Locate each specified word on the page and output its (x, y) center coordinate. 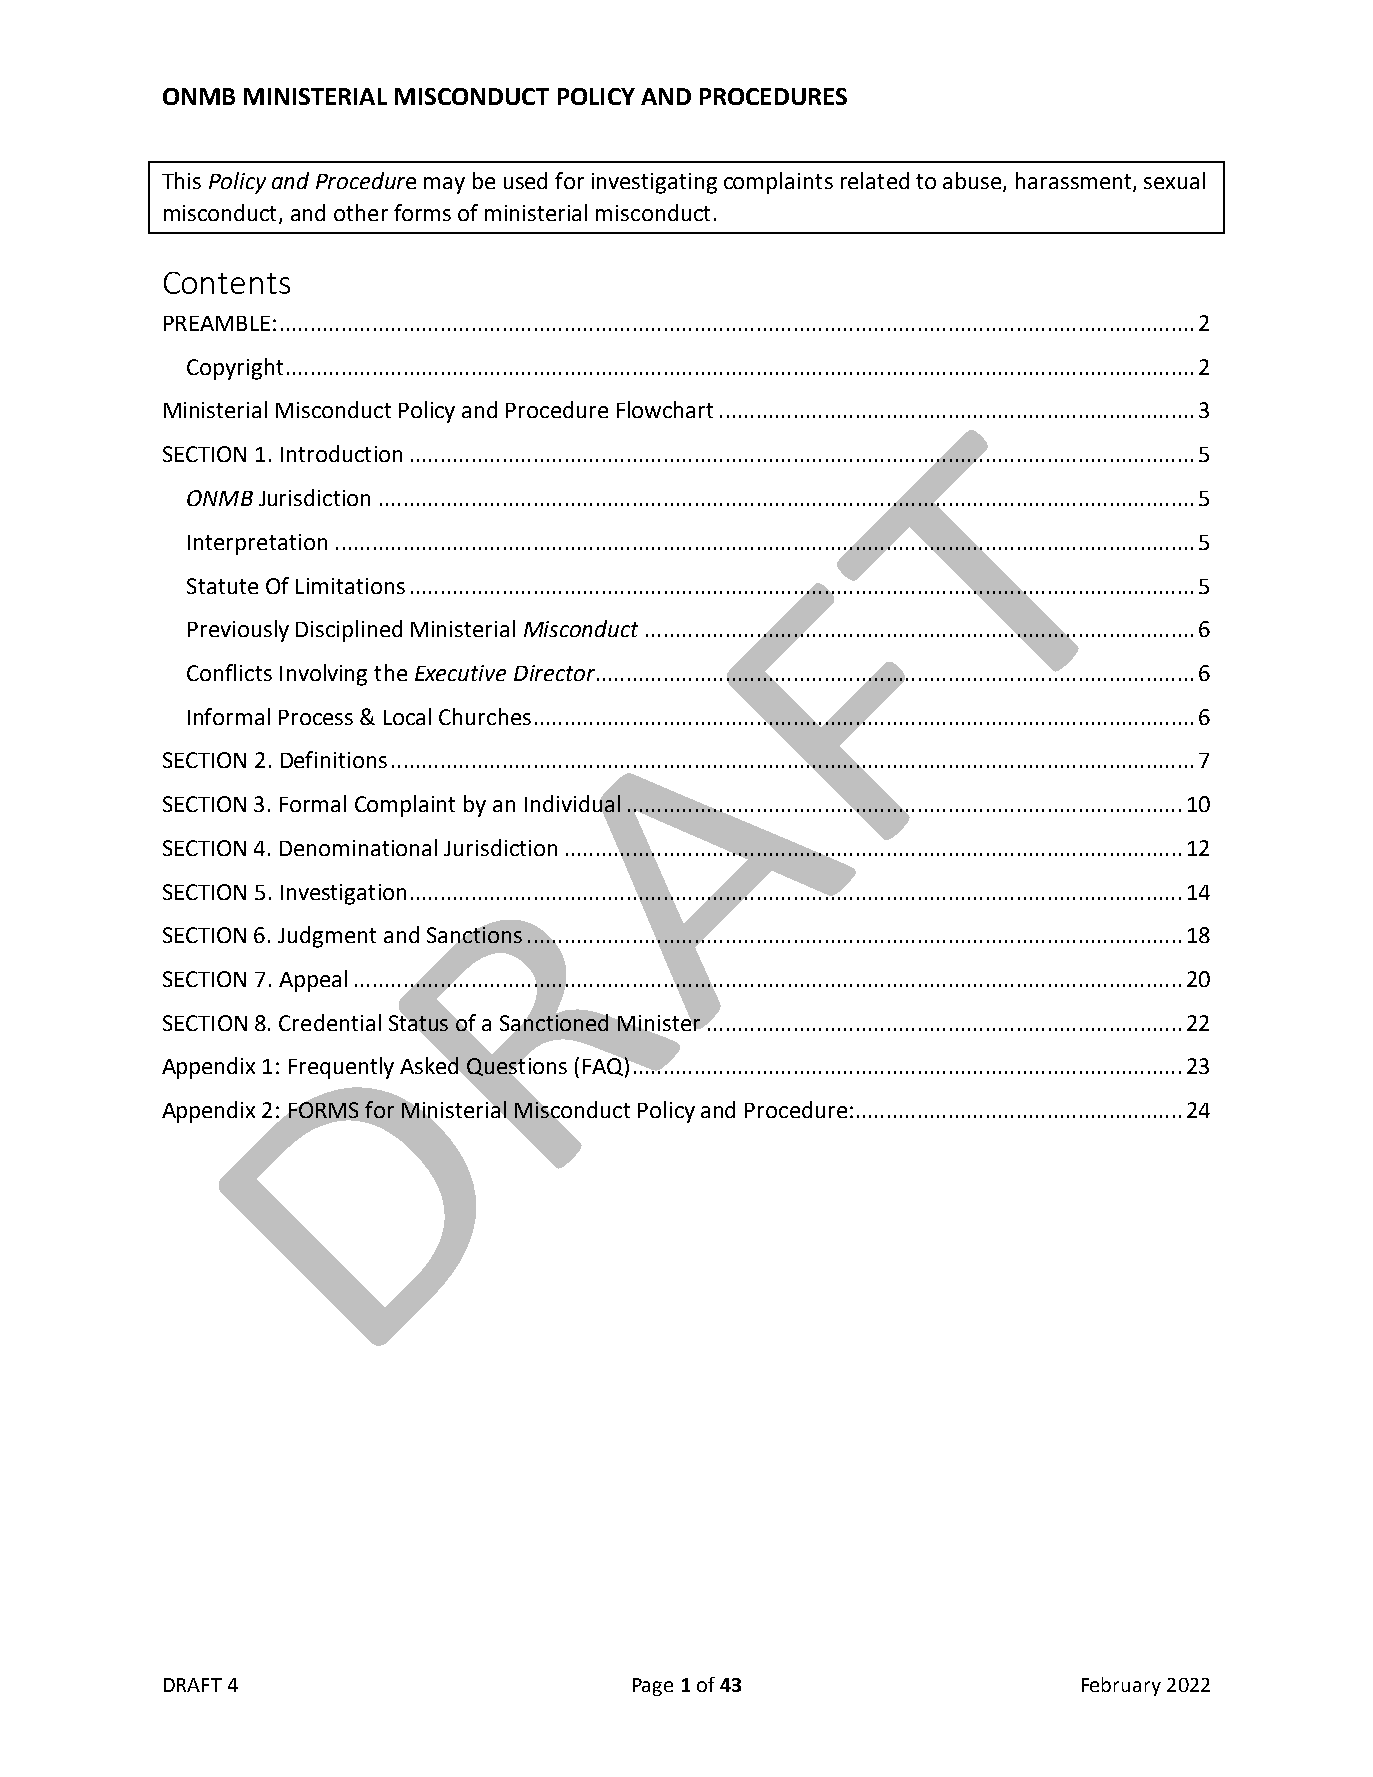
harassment (1075, 181)
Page (653, 1687)
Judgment (327, 937)
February (1121, 1686)
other (361, 212)
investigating (654, 183)
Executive (460, 673)
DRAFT (193, 1685)
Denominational (358, 847)
